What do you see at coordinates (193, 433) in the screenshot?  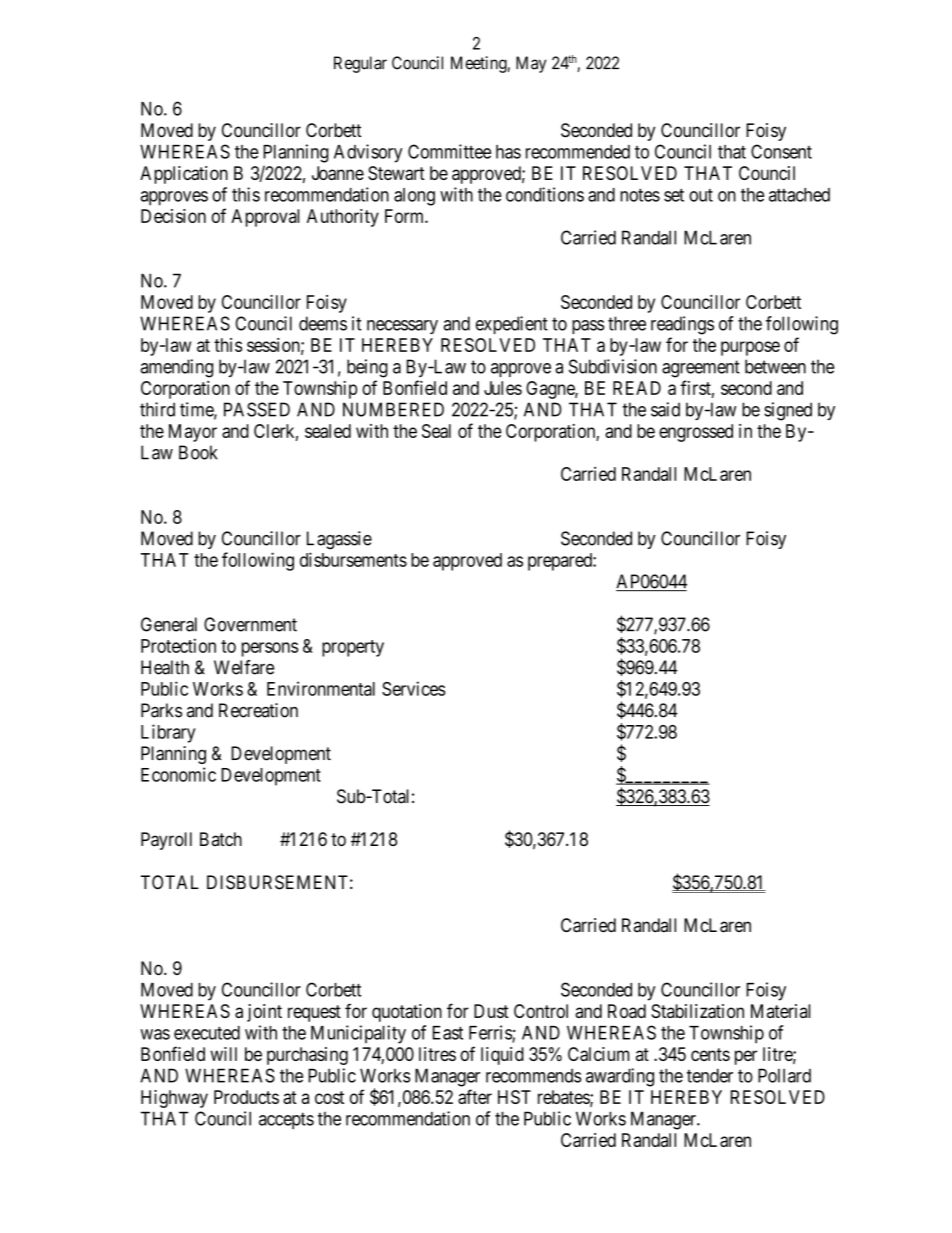 I see `Mayor` at bounding box center [193, 433].
